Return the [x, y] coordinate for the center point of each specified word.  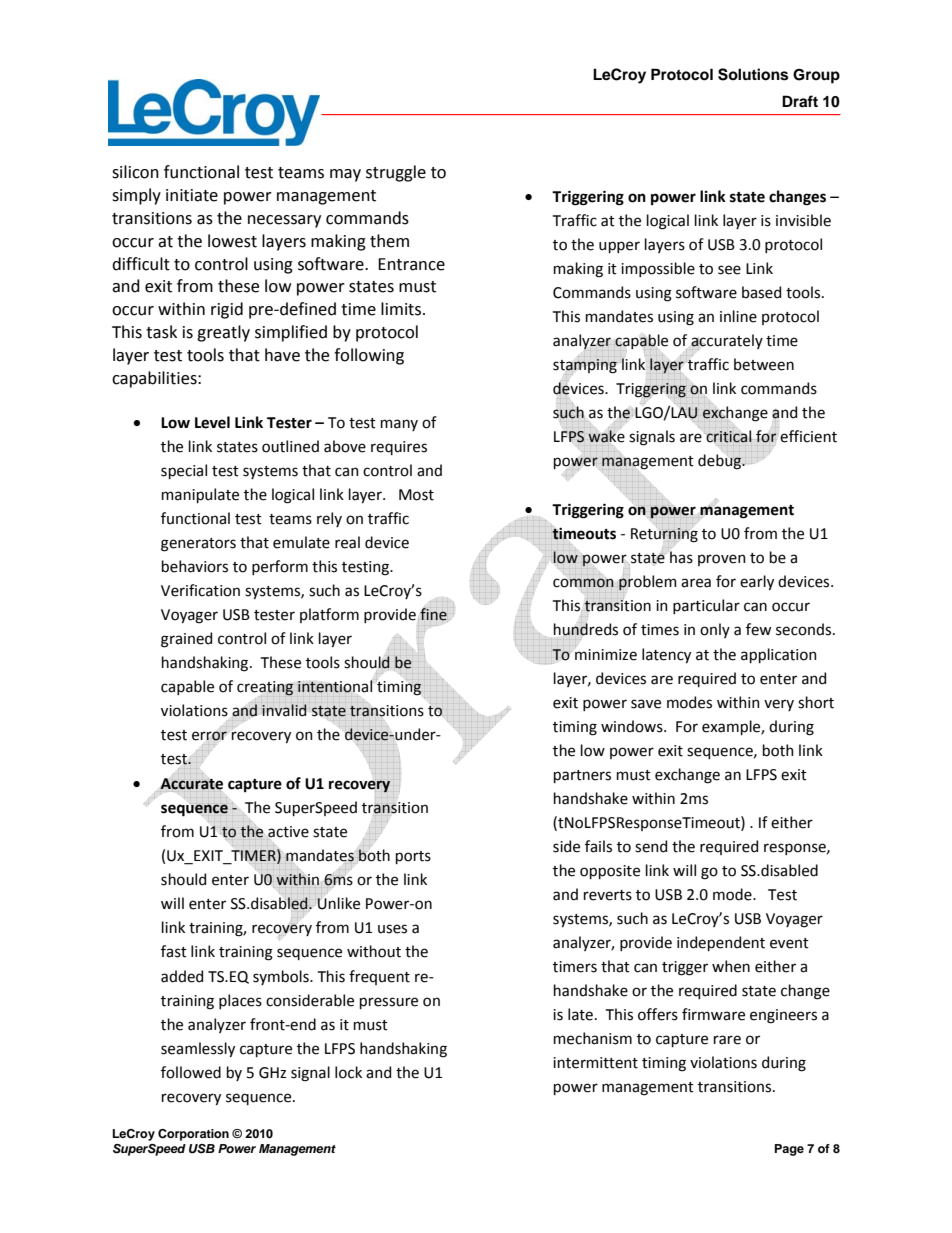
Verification [200, 590]
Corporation [193, 1135]
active [288, 833]
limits [402, 309]
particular [706, 606]
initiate [192, 195]
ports [413, 857]
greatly [223, 333]
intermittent [595, 1063]
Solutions [753, 74]
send [651, 846]
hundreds [586, 629]
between [764, 364]
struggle [396, 173]
